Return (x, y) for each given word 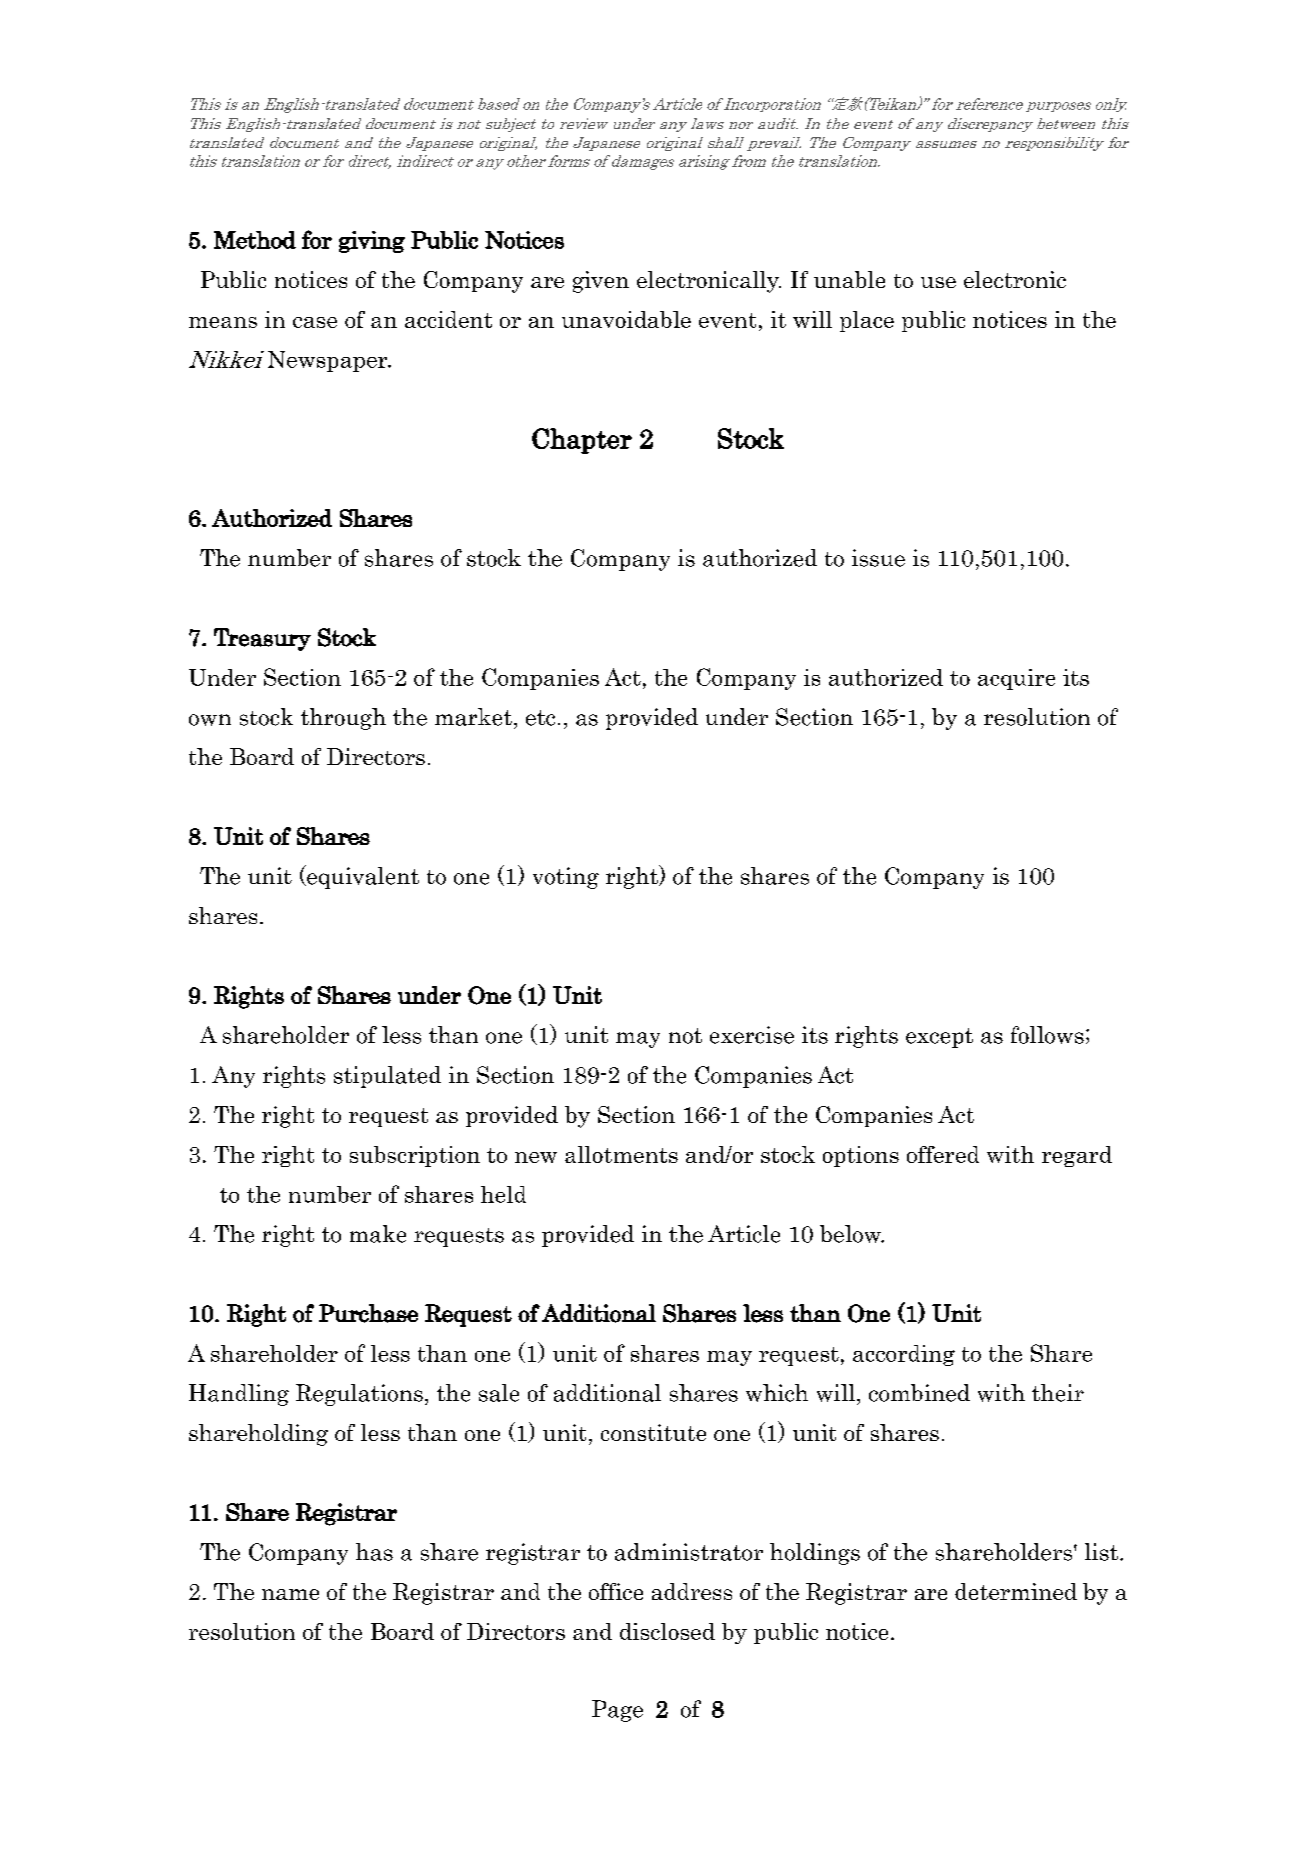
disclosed (667, 1631)
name (290, 1594)
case (315, 322)
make (378, 1234)
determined (1016, 1591)
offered (943, 1154)
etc (540, 718)
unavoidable (626, 319)
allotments (621, 1154)
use (938, 282)
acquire (1016, 679)
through (343, 719)
